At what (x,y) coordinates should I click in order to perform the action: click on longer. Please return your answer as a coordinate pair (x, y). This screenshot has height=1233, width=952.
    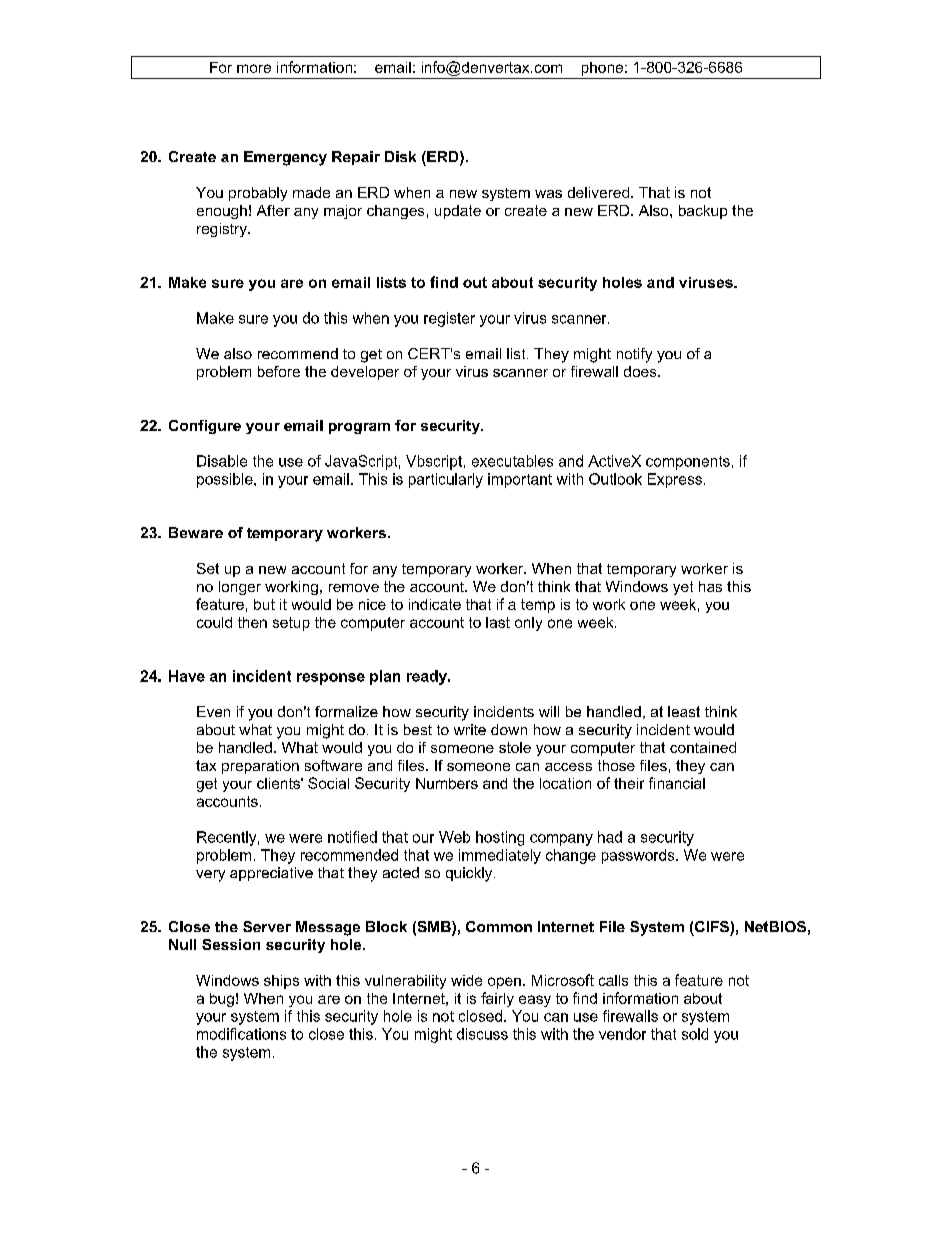
    Looking at the image, I should click on (240, 588).
